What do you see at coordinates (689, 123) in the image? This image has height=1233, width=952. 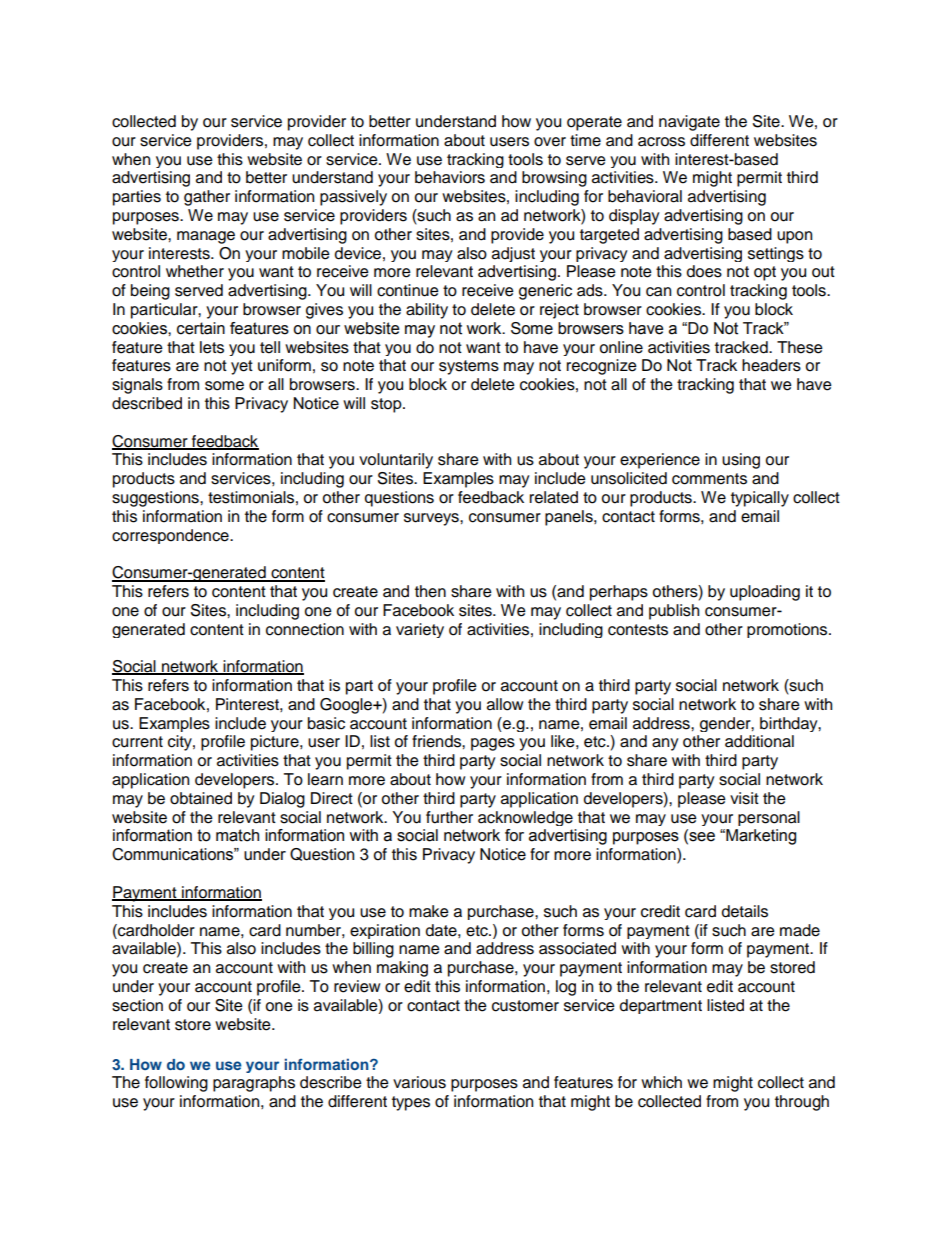 I see `navigate` at bounding box center [689, 123].
